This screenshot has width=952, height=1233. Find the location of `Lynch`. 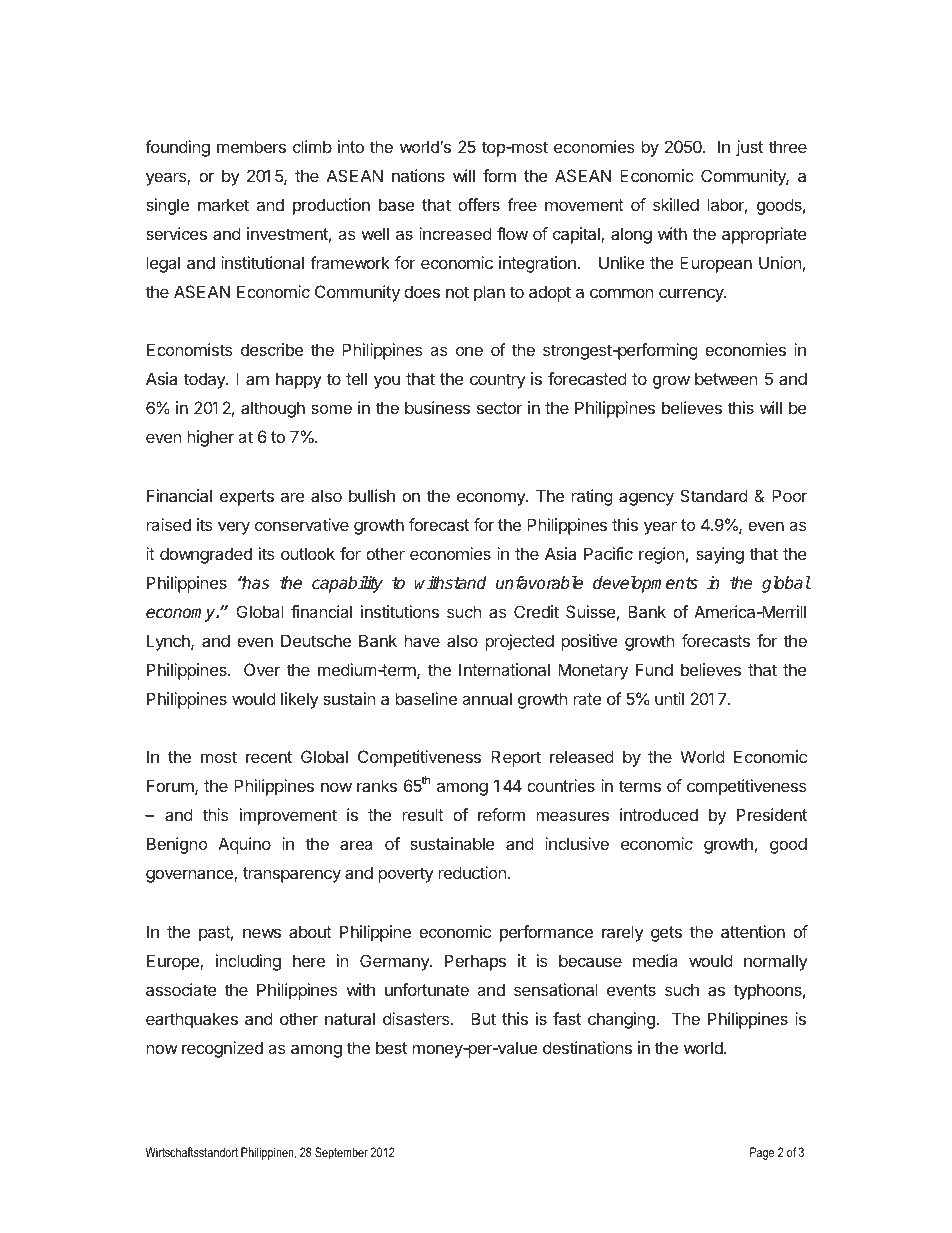

Lynch is located at coordinates (169, 642).
